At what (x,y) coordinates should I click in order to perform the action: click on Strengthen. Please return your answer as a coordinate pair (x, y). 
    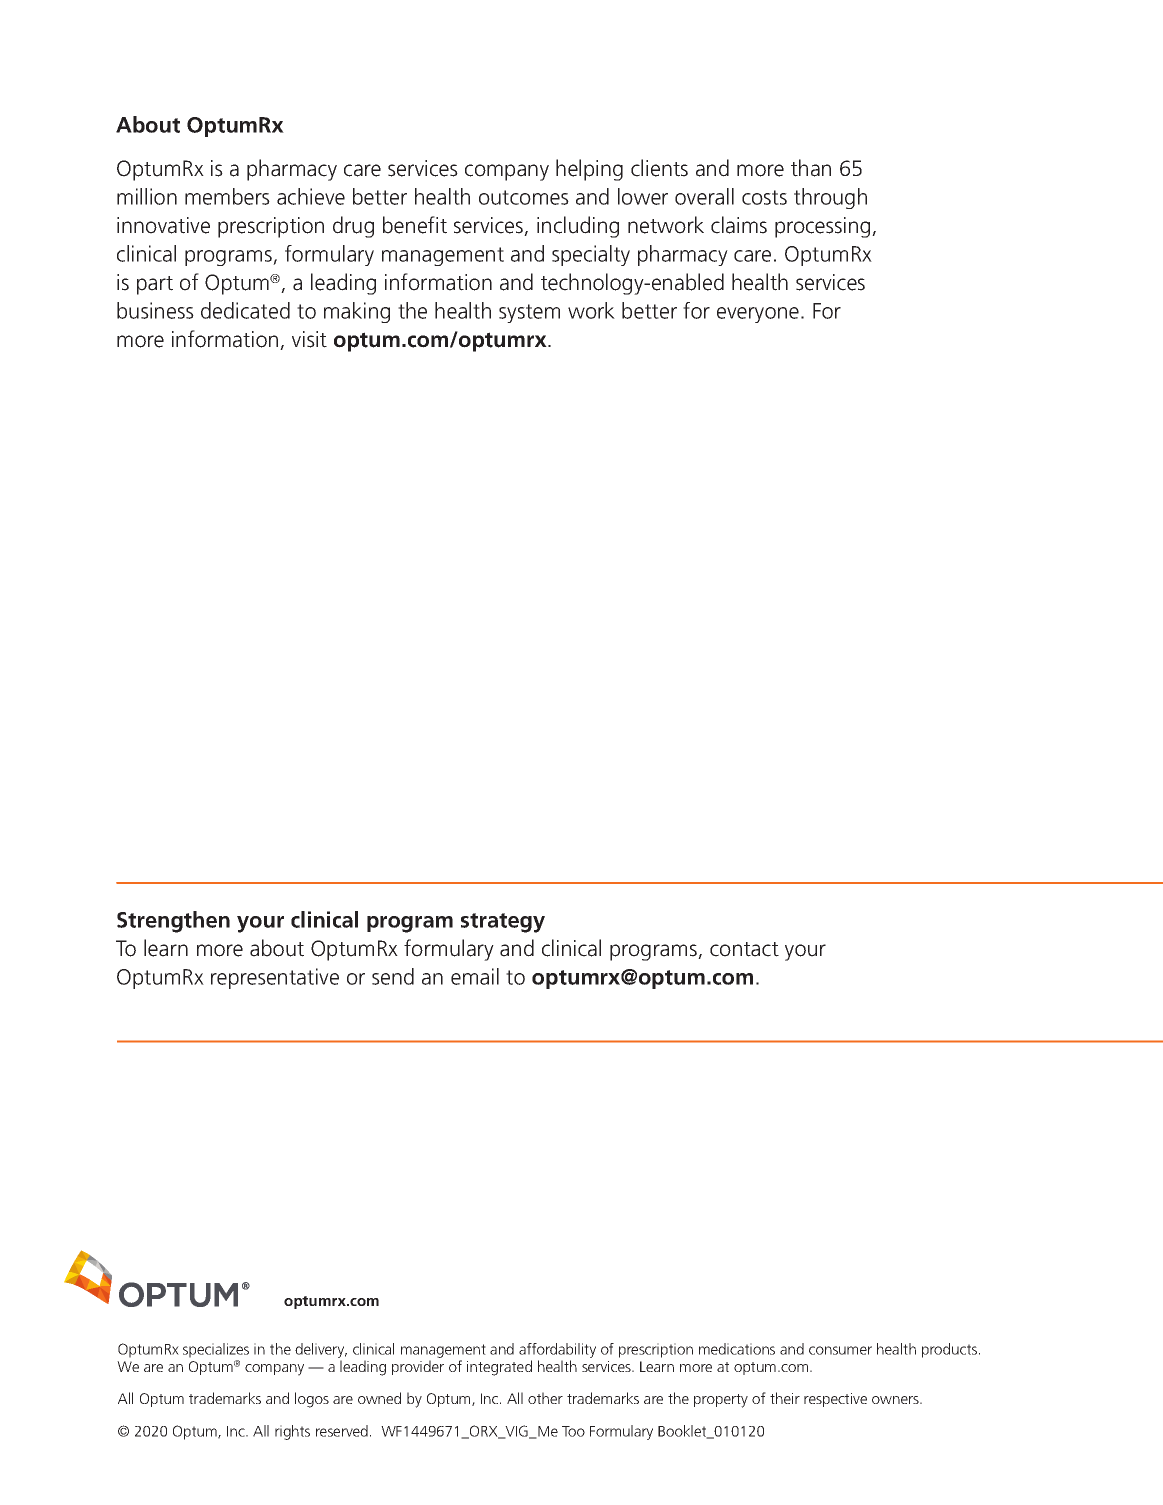
    Looking at the image, I should click on (173, 922).
